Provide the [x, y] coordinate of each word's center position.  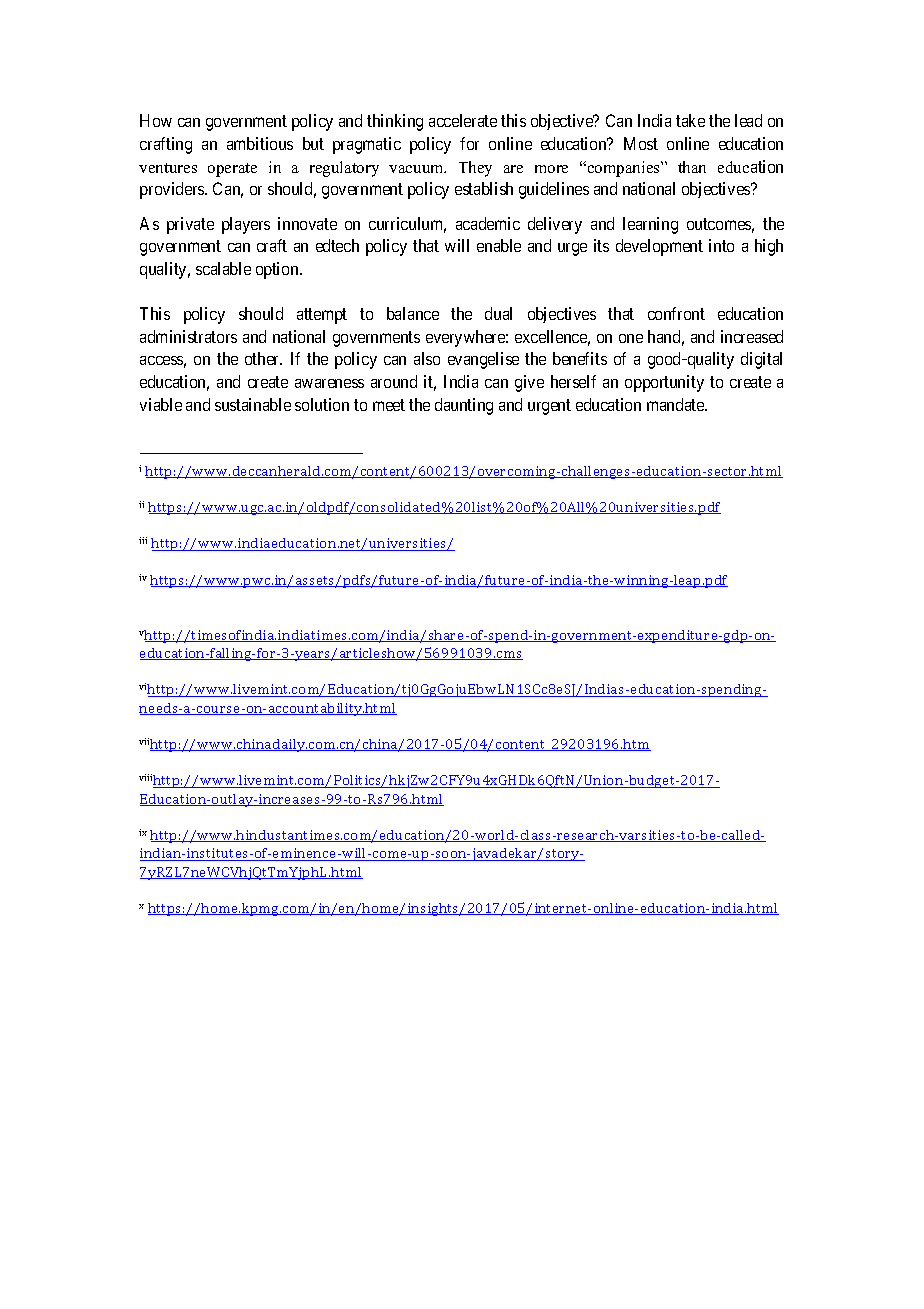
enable [499, 245]
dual [498, 313]
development [659, 247]
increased [752, 336]
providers [173, 190]
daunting [464, 406]
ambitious [260, 143]
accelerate [463, 120]
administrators [188, 336]
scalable [223, 268]
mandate [676, 404]
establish [484, 188]
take [690, 120]
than [692, 167]
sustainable [253, 404]
